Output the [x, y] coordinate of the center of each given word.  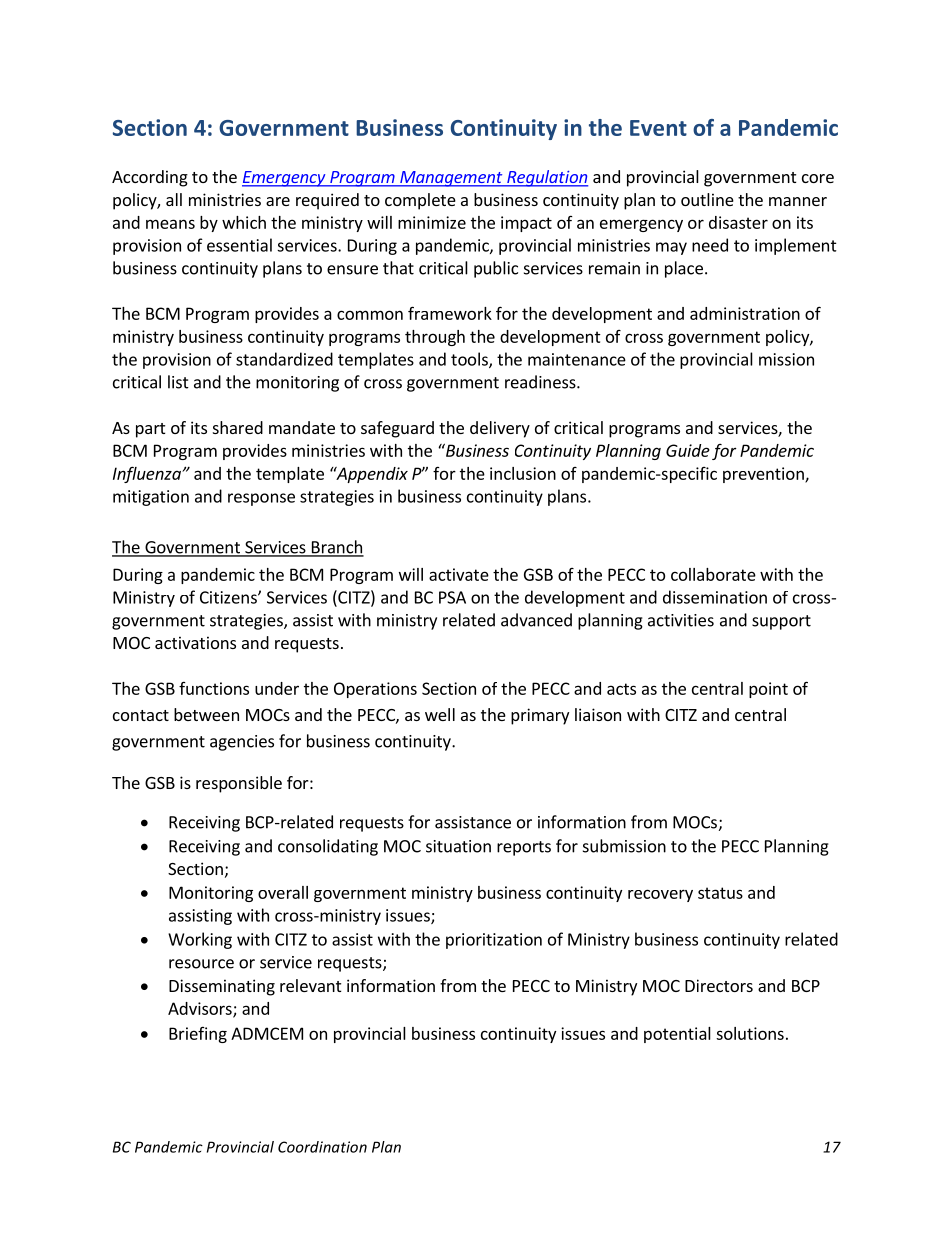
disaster [738, 222]
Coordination [322, 1147]
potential [677, 1035]
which [244, 222]
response [261, 499]
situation [458, 846]
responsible [239, 784]
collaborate [713, 574]
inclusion [523, 473]
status [720, 893]
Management [451, 179]
